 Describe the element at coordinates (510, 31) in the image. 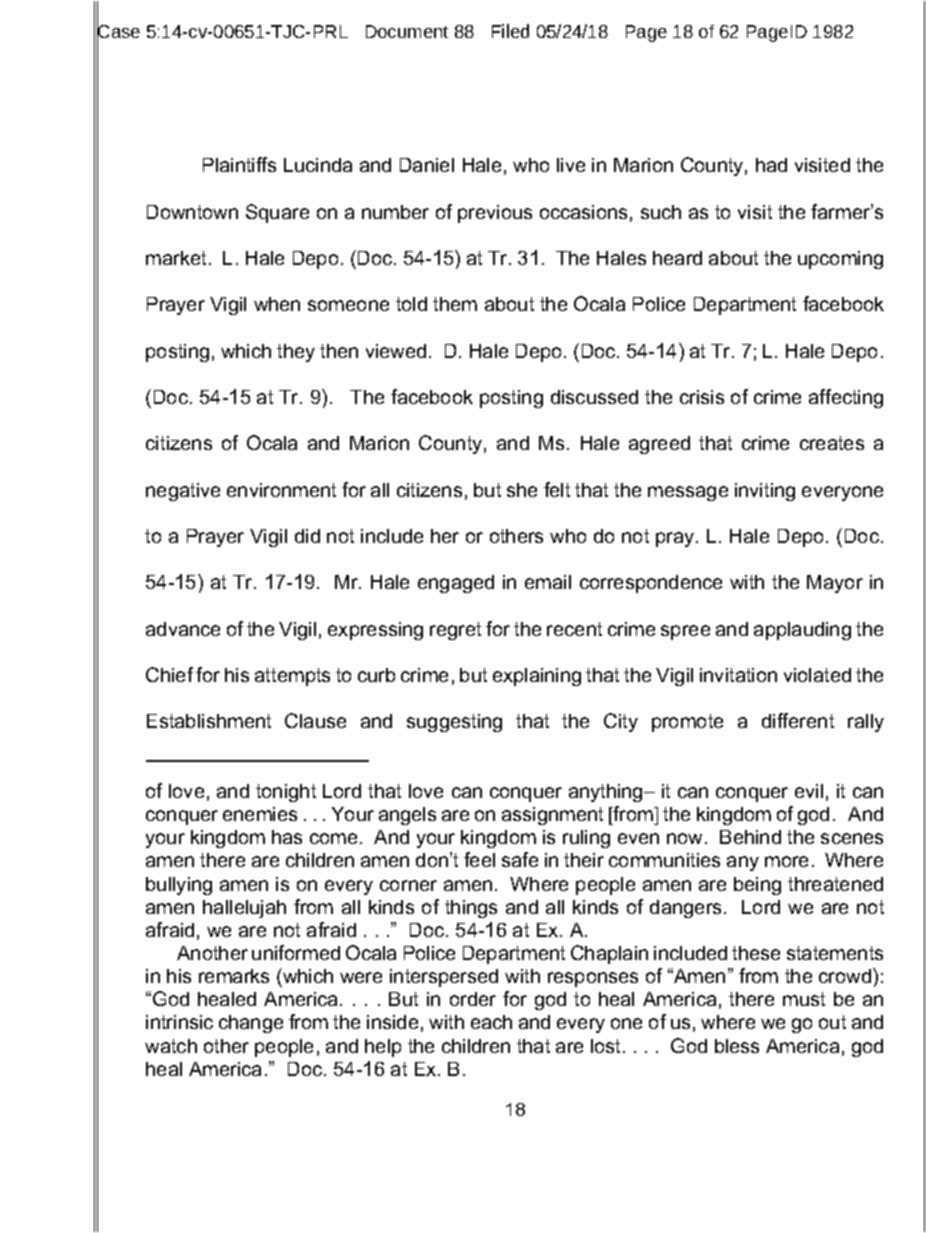

I see `Filed` at that location.
